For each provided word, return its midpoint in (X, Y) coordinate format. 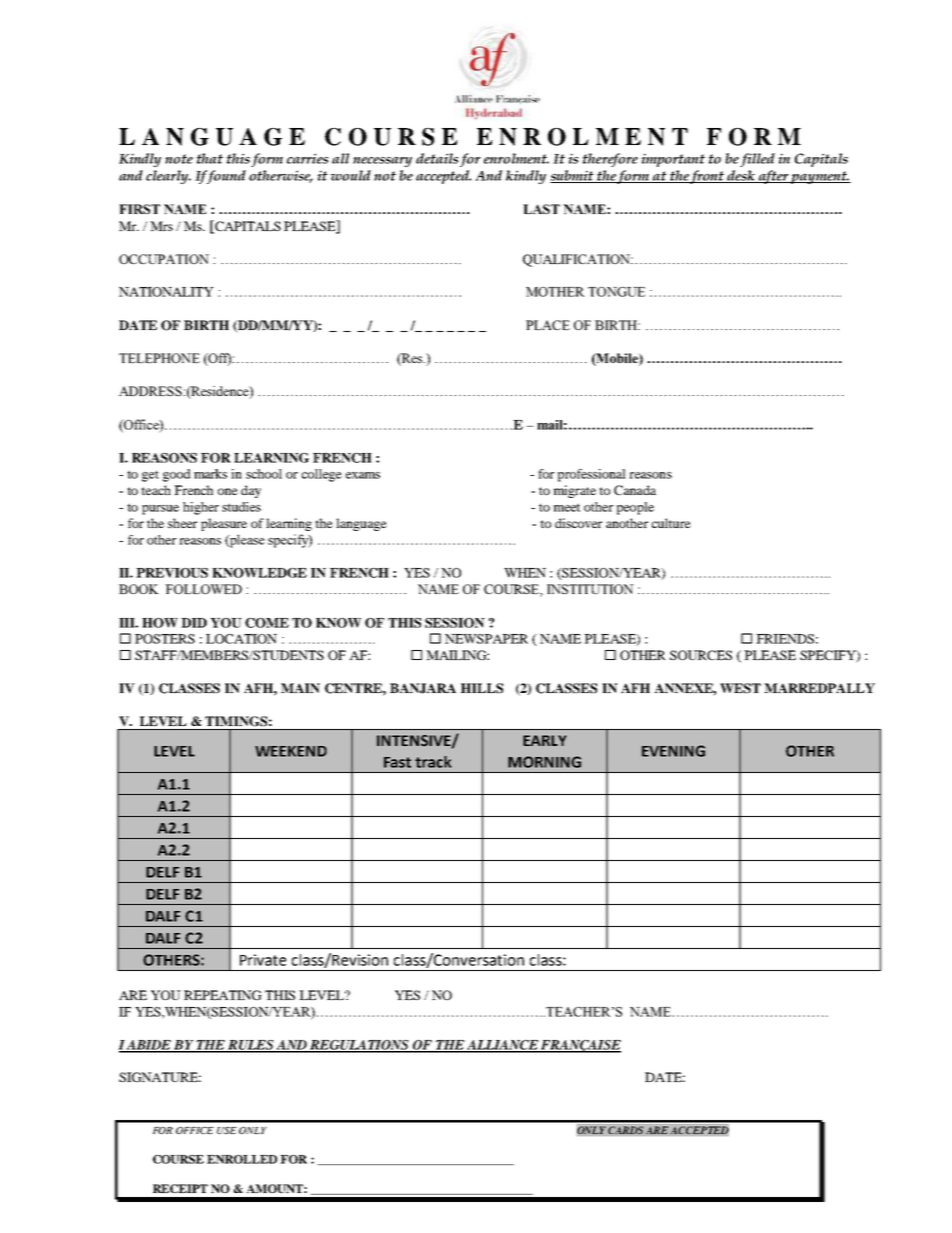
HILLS (482, 688)
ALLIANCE (502, 1046)
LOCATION (241, 639)
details (437, 158)
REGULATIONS (359, 1046)
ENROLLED (242, 1159)
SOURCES (701, 655)
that (209, 158)
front (708, 177)
